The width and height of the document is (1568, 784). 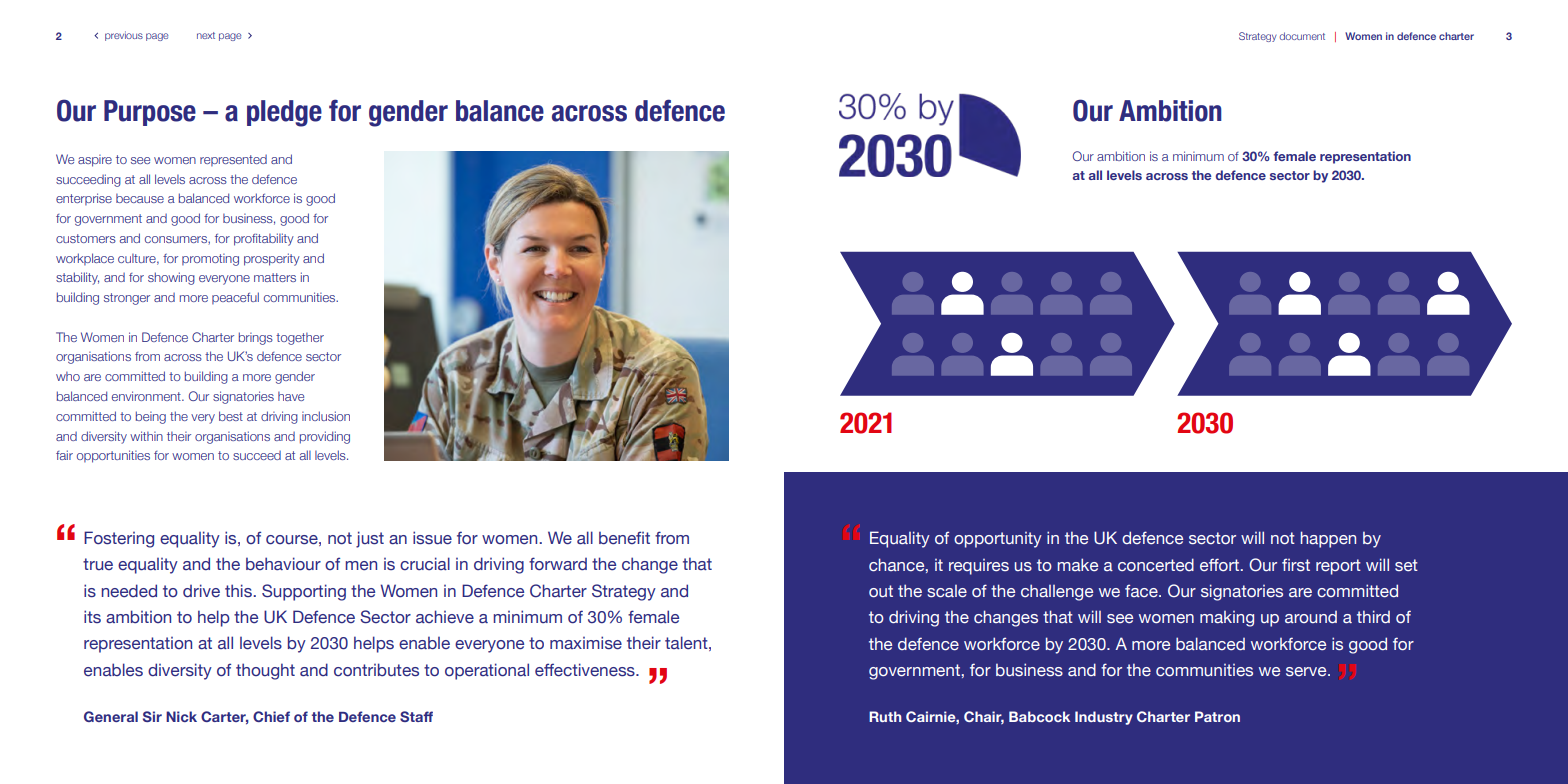 I want to click on pledge, so click(x=284, y=113).
